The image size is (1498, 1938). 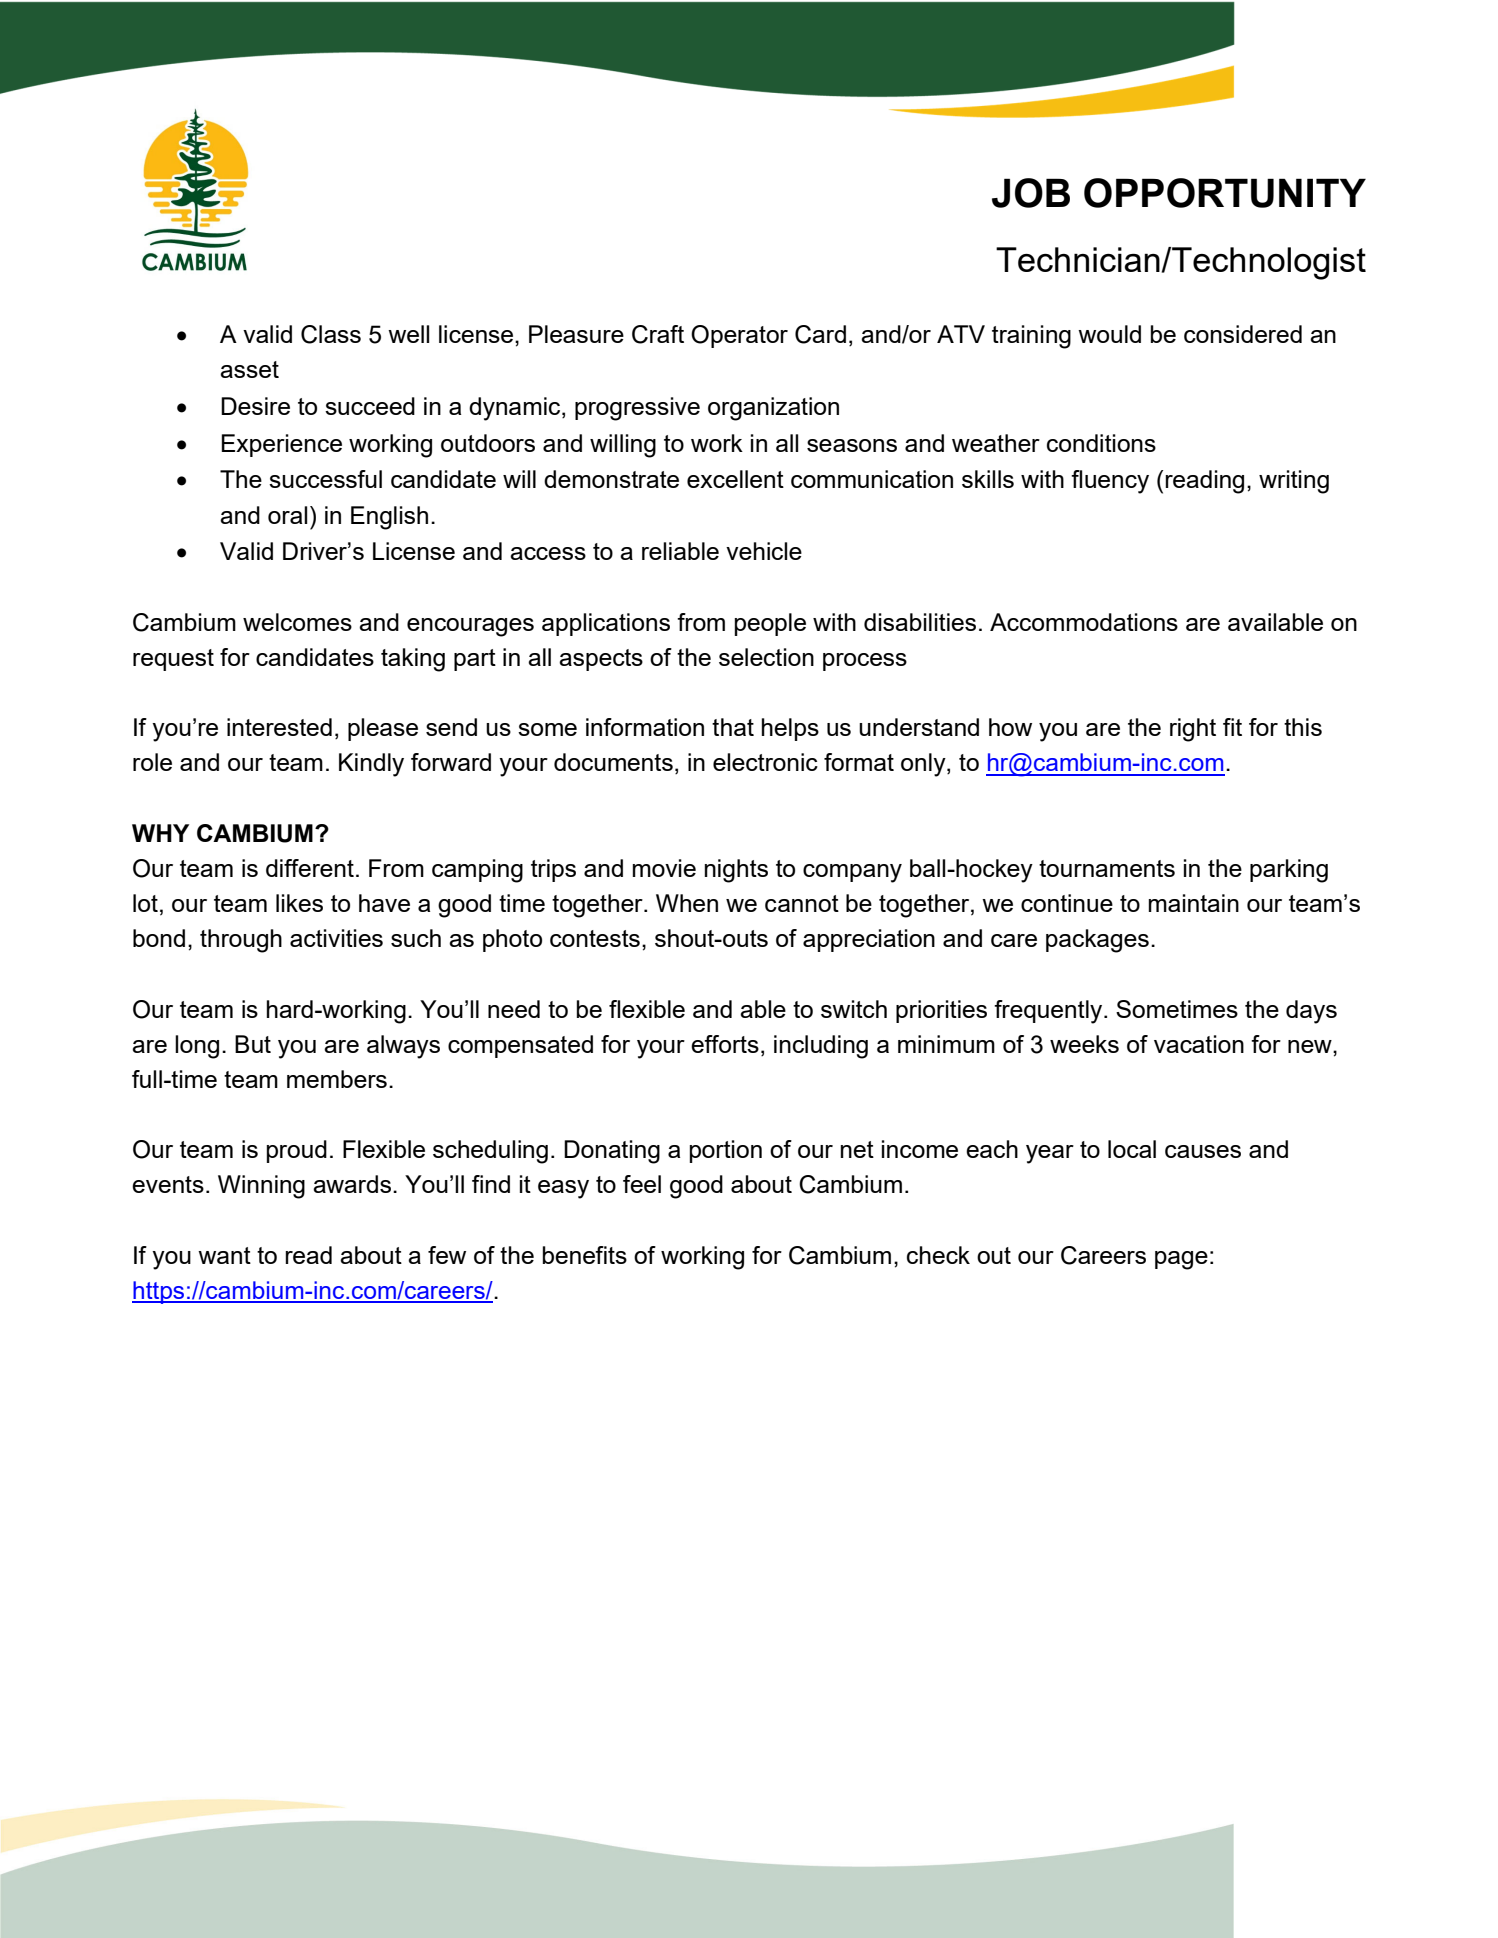 What do you see at coordinates (1194, 903) in the screenshot?
I see `maintain` at bounding box center [1194, 903].
